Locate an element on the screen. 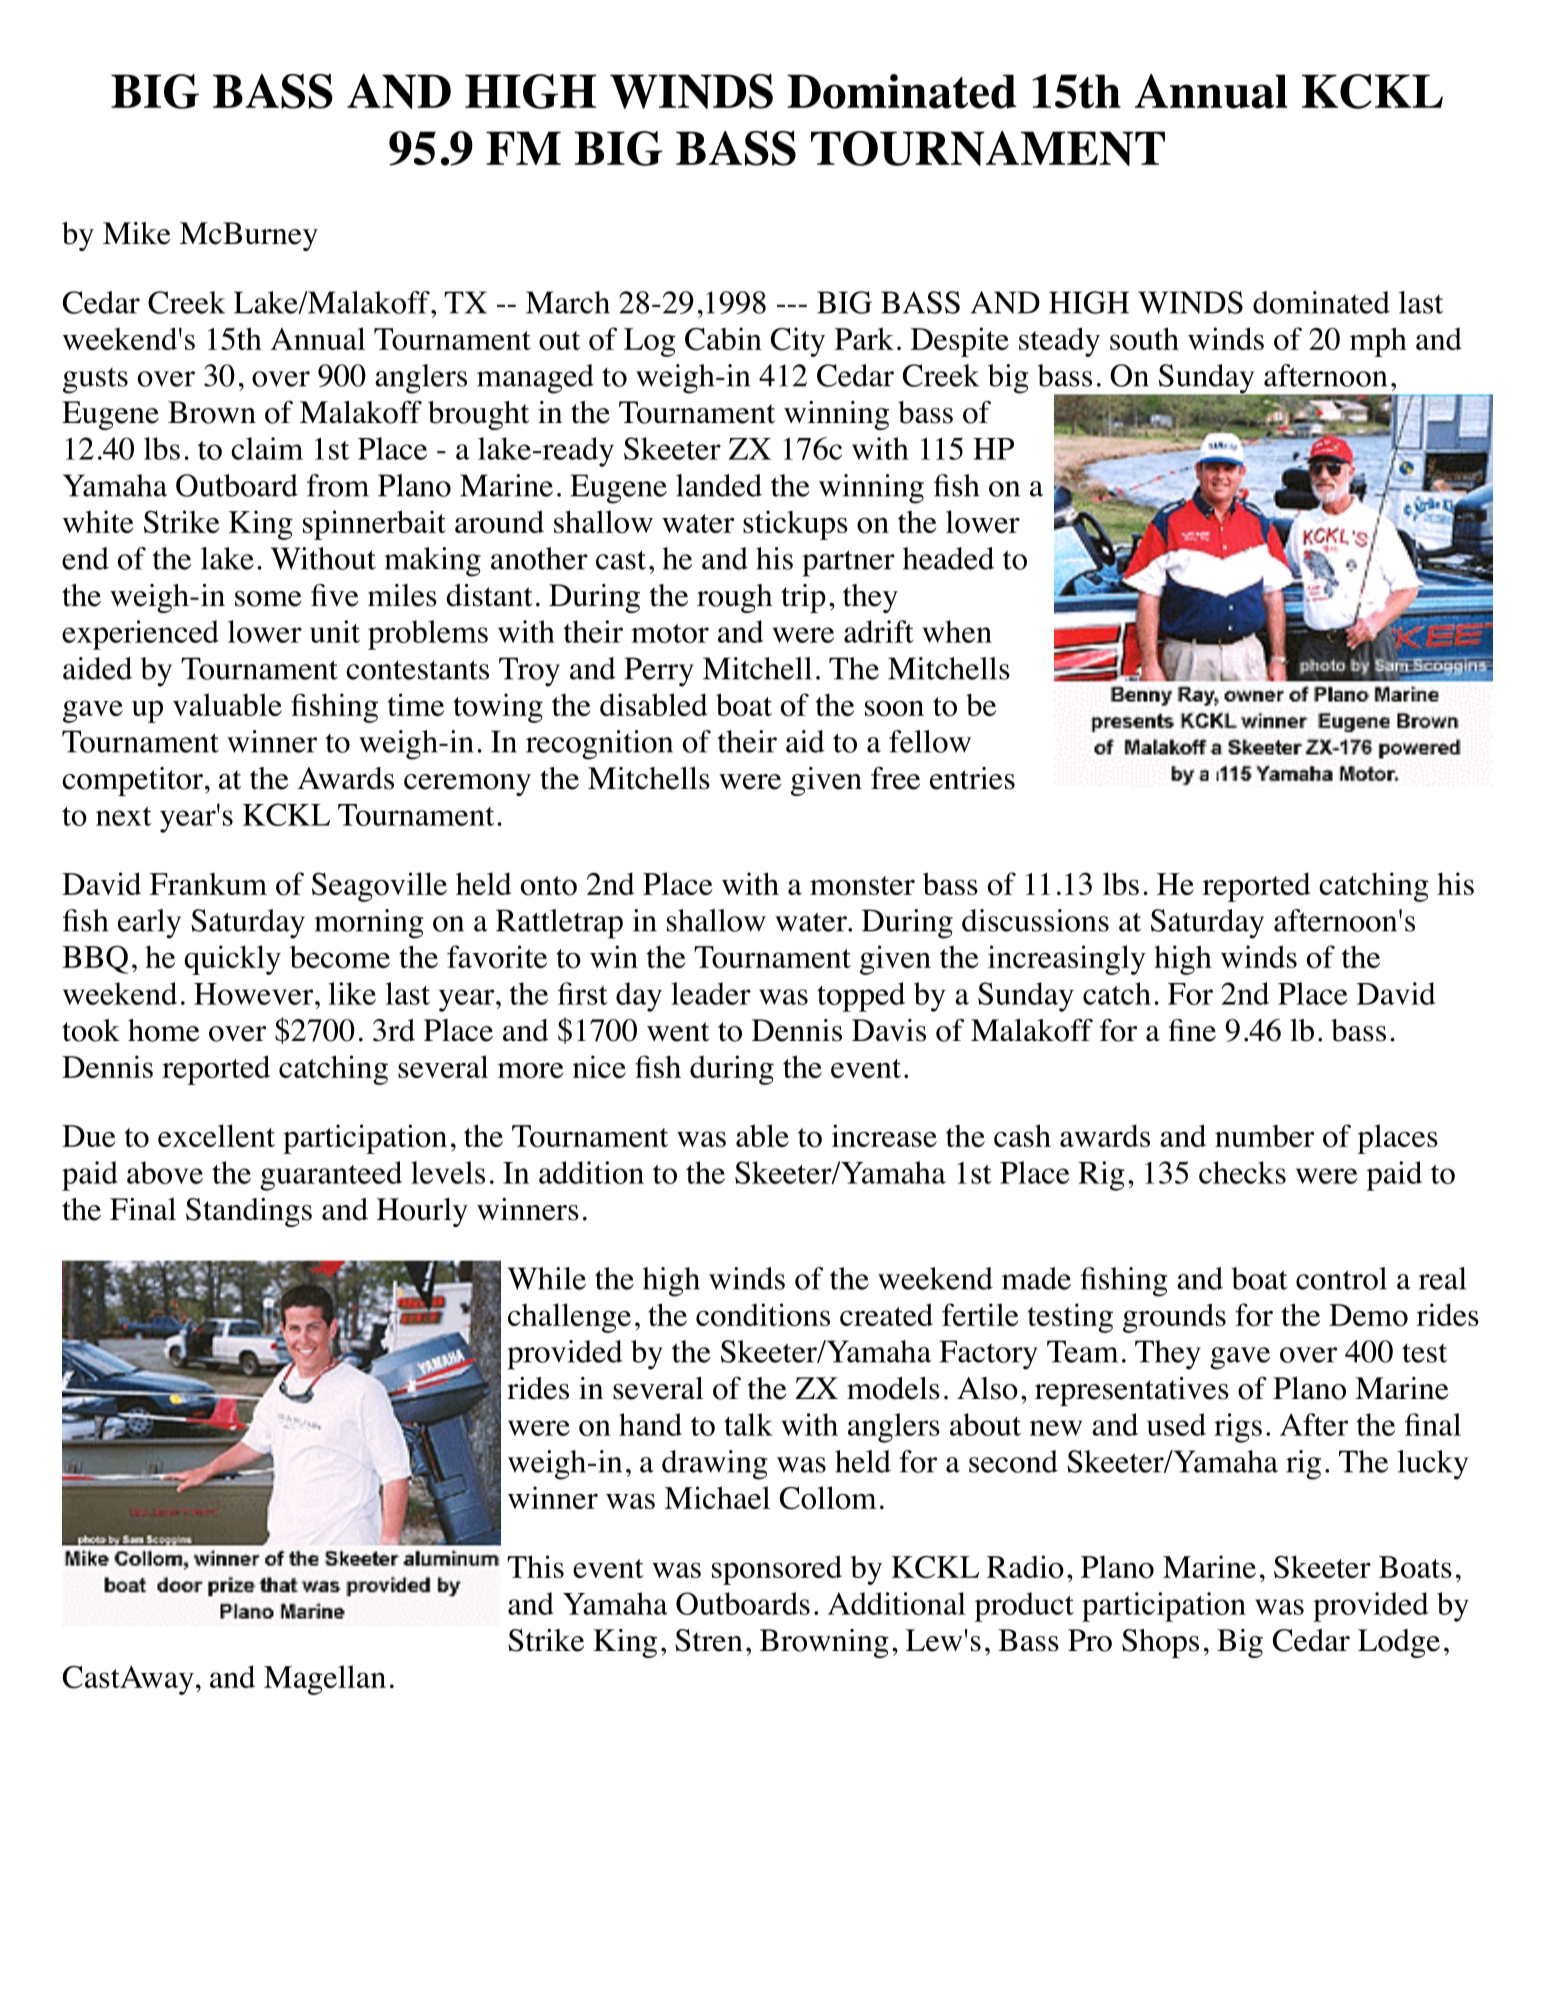 The width and height of the screenshot is (1555, 2013). sponsored is located at coordinates (777, 1570).
